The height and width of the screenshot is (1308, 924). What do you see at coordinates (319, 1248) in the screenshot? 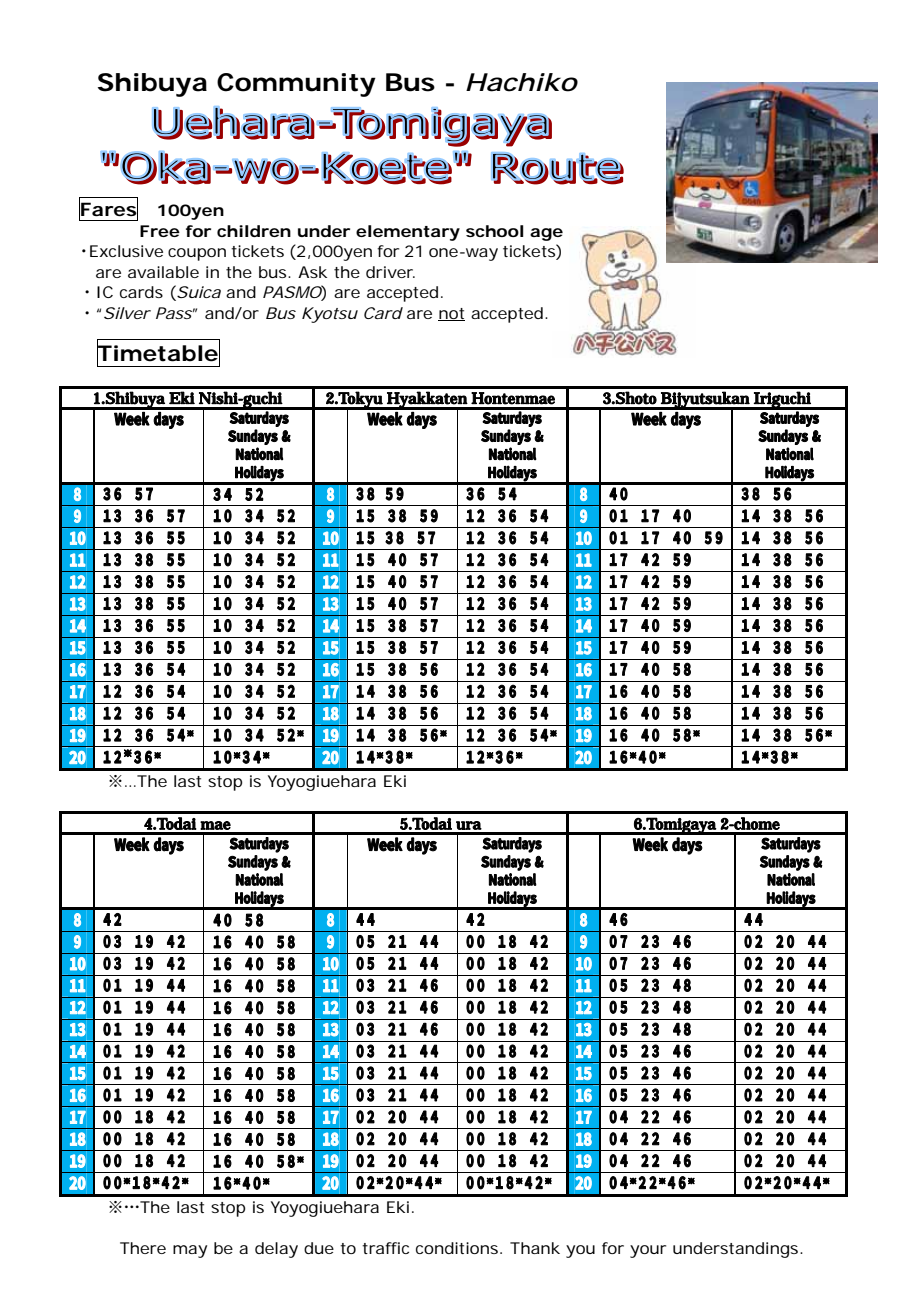
I see `due` at bounding box center [319, 1248].
